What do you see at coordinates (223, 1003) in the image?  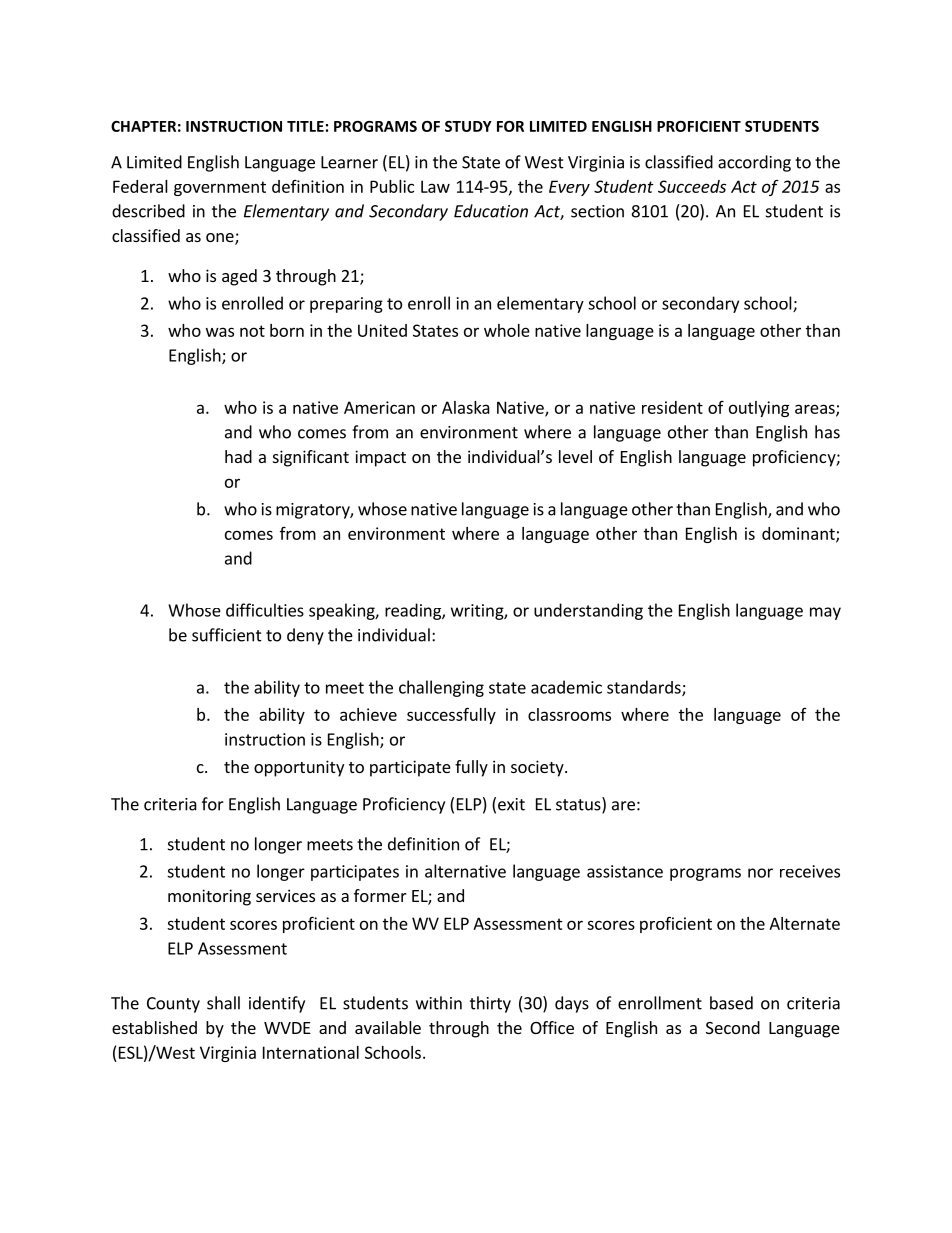 I see `shall` at bounding box center [223, 1003].
